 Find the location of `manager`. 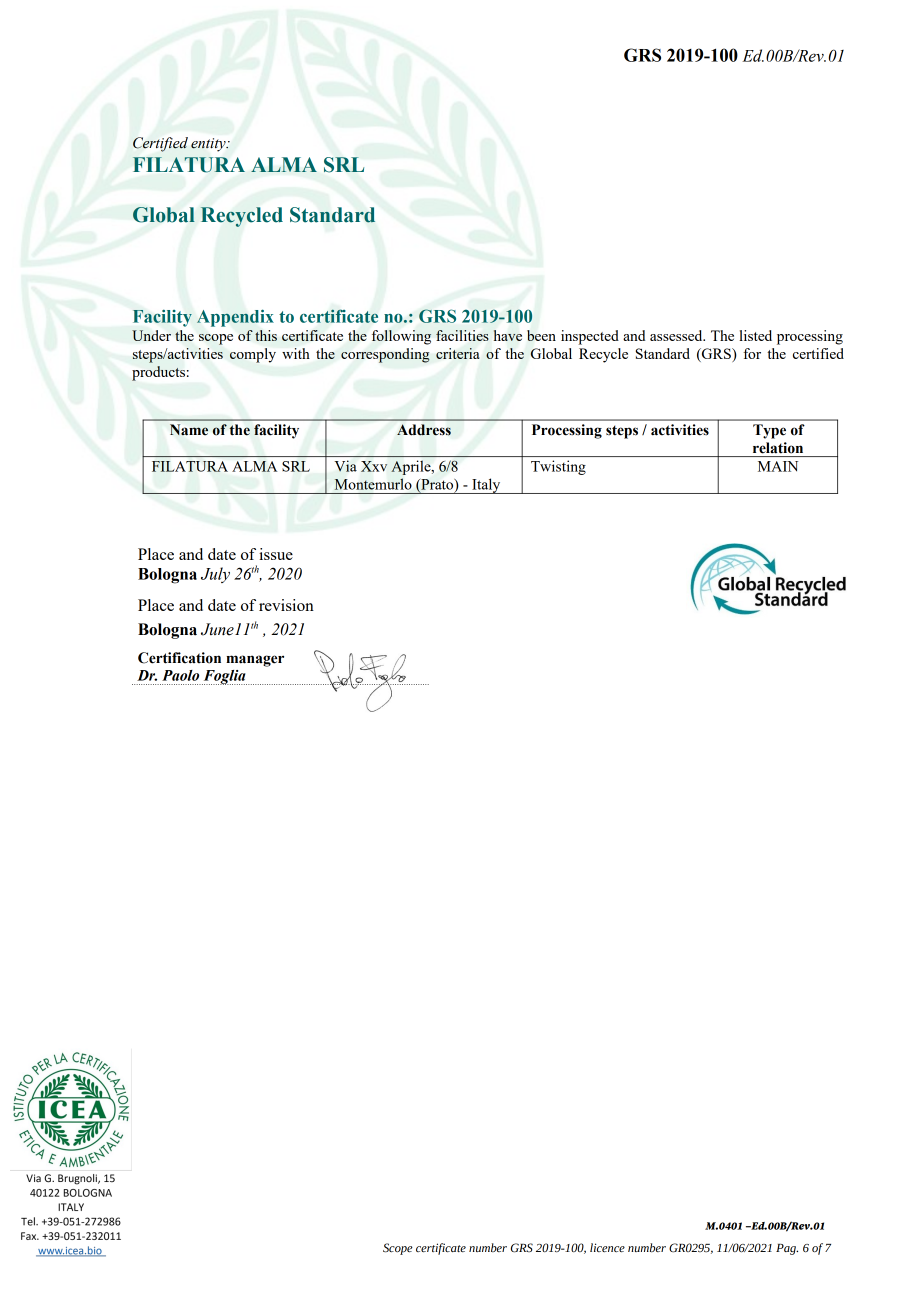

manager is located at coordinates (255, 661).
